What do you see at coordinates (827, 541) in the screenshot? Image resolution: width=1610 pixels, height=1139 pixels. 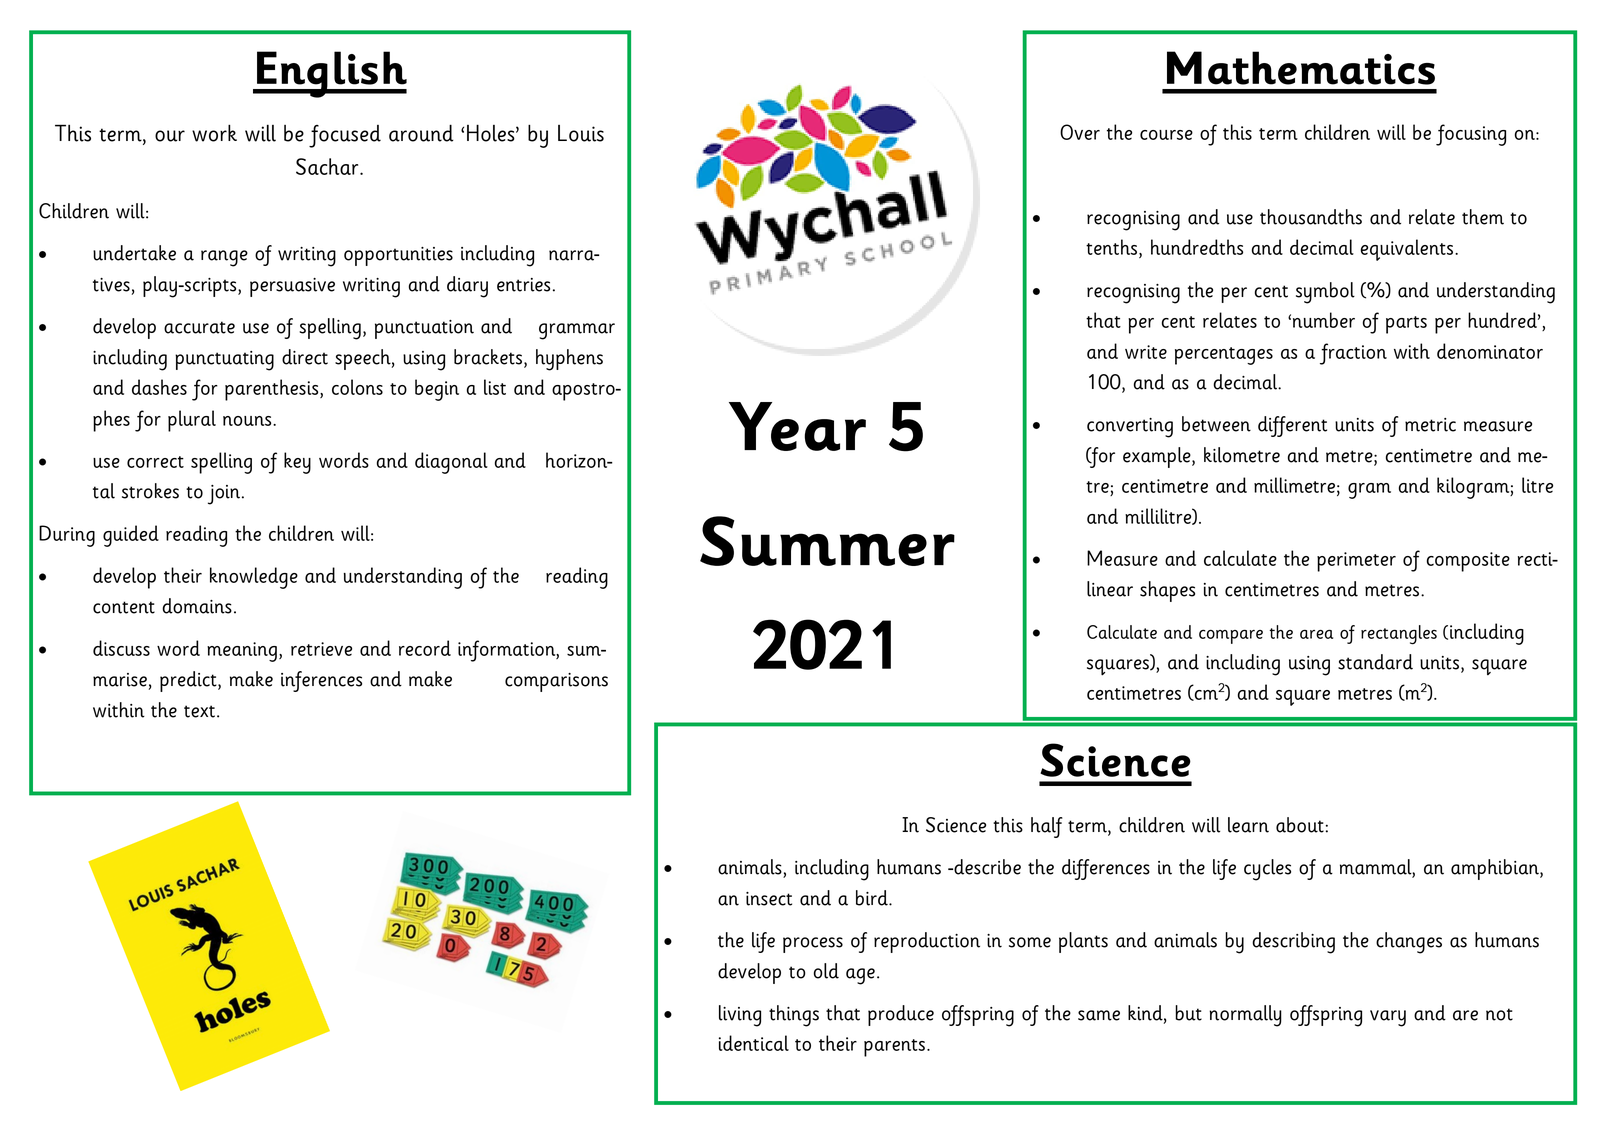 I see `Summer` at bounding box center [827, 541].
